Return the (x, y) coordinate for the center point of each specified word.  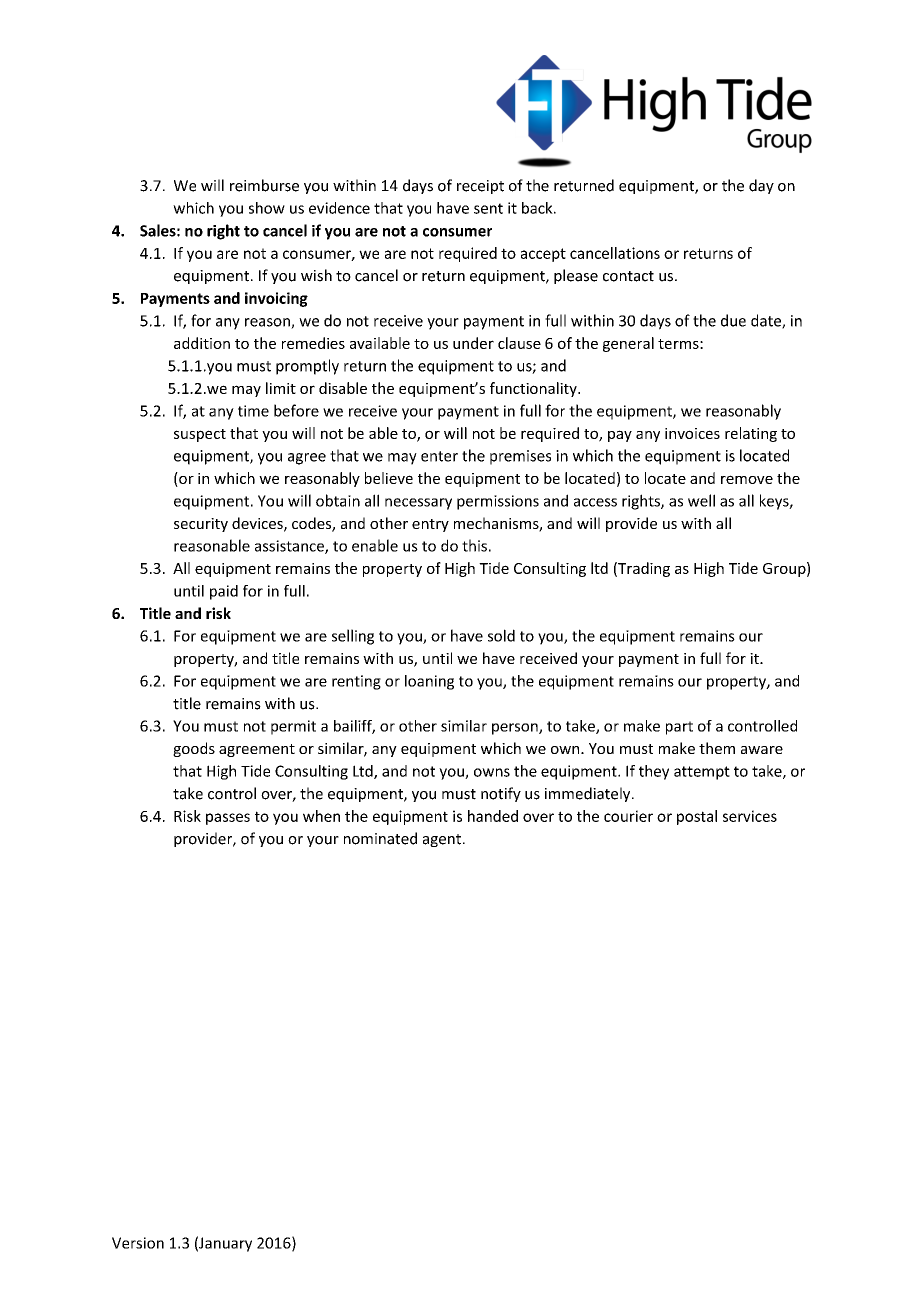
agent (442, 840)
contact (628, 276)
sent (488, 208)
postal (697, 817)
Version (138, 1243)
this (474, 545)
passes (228, 819)
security (201, 525)
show (267, 208)
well (701, 500)
